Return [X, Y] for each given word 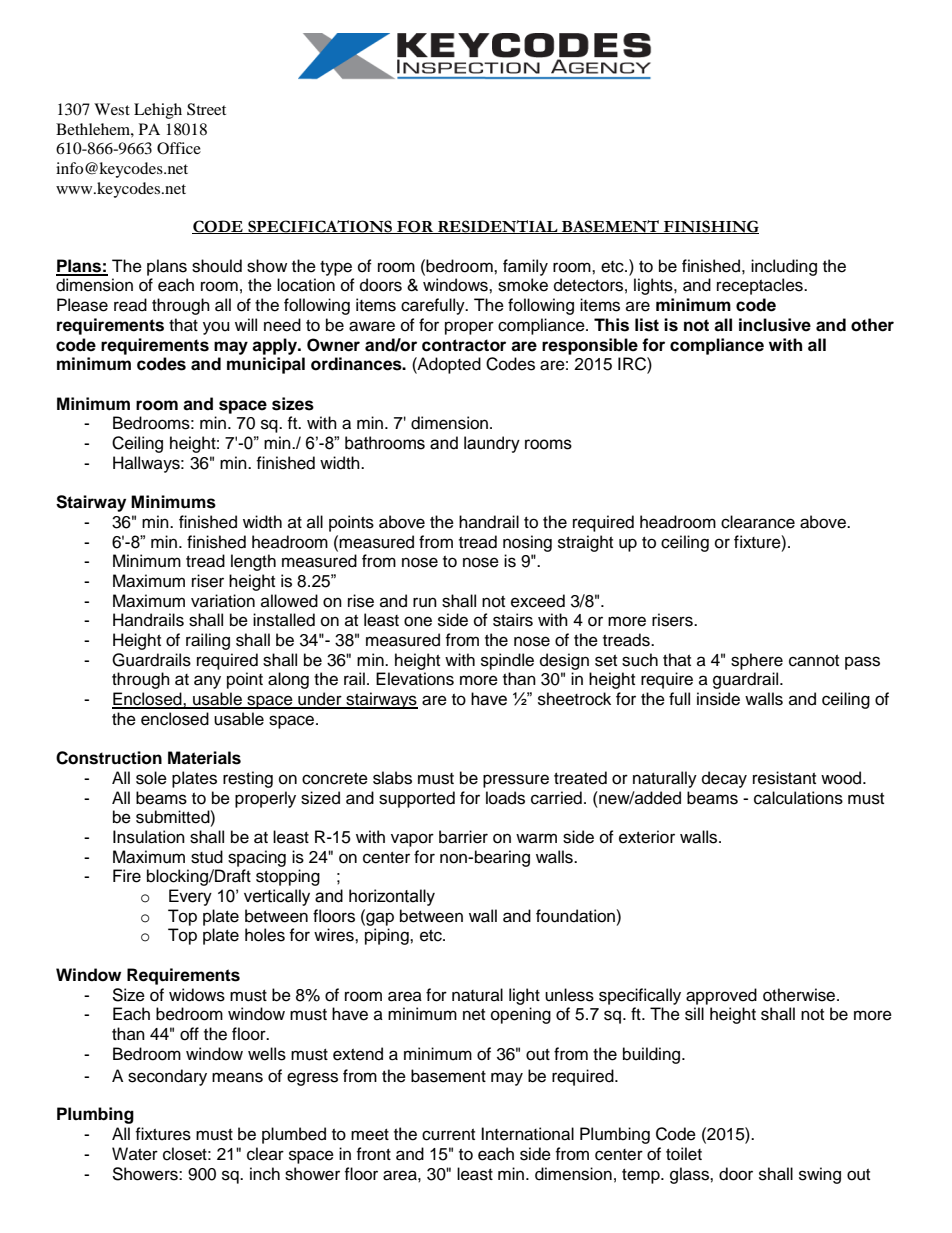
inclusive [775, 325]
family [525, 267]
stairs [513, 620]
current [448, 1135]
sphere [757, 661]
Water [135, 1154]
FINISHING [710, 227]
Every [190, 897]
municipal [266, 365]
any [207, 682]
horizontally [392, 897]
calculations [798, 798]
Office [179, 148]
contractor [464, 345]
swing [820, 1175]
